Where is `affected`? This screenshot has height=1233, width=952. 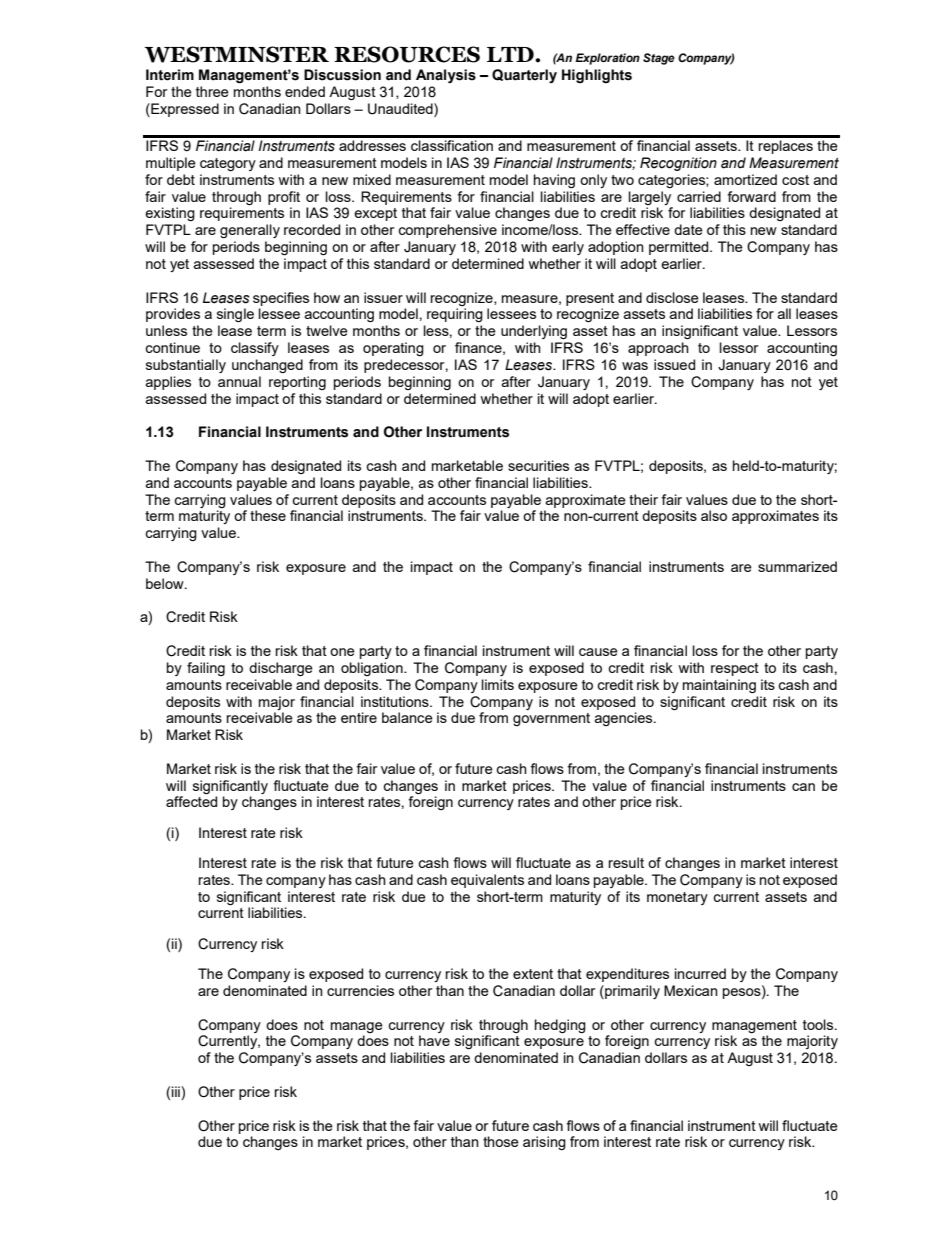 affected is located at coordinates (191, 801).
